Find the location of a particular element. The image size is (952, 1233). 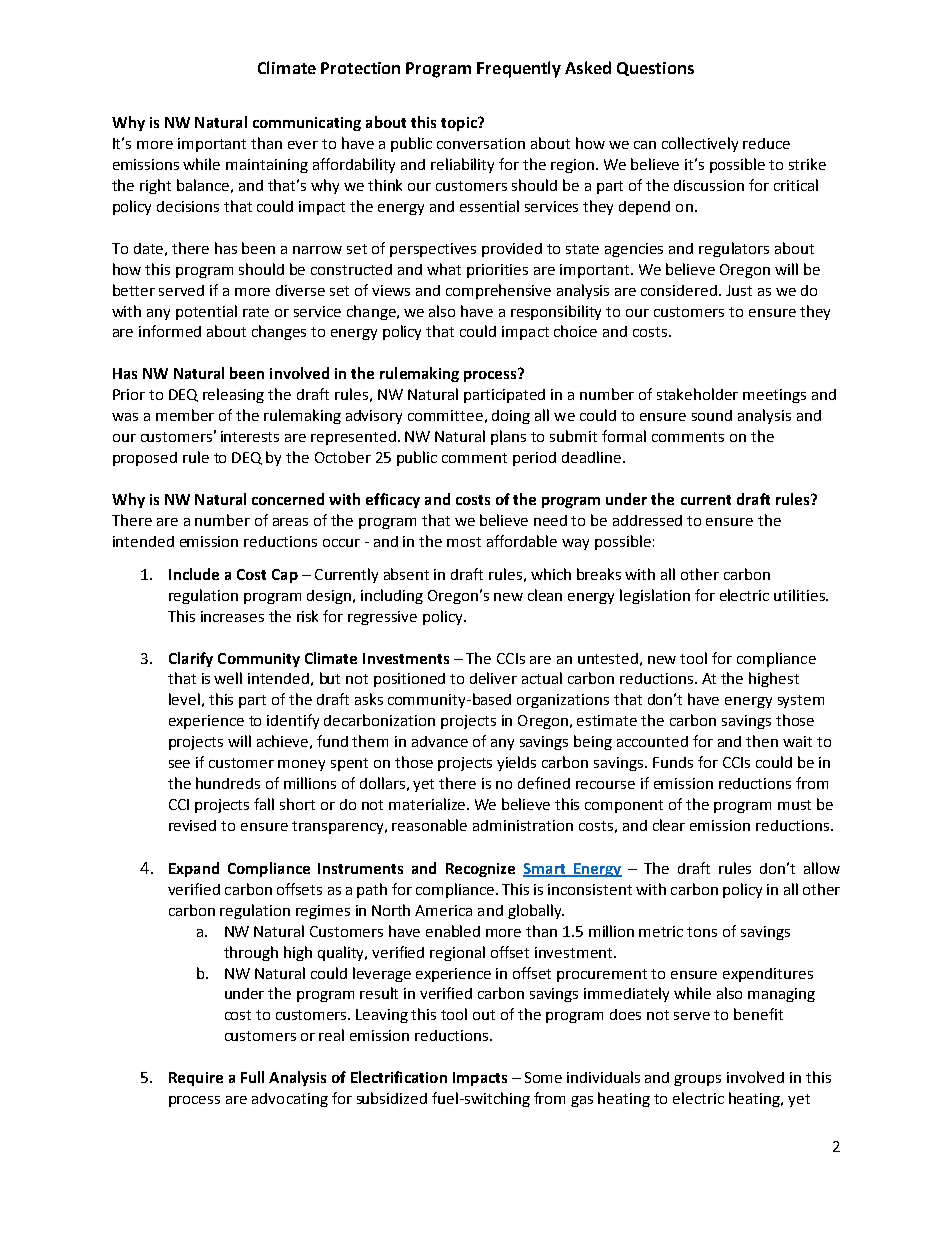

well is located at coordinates (228, 678).
